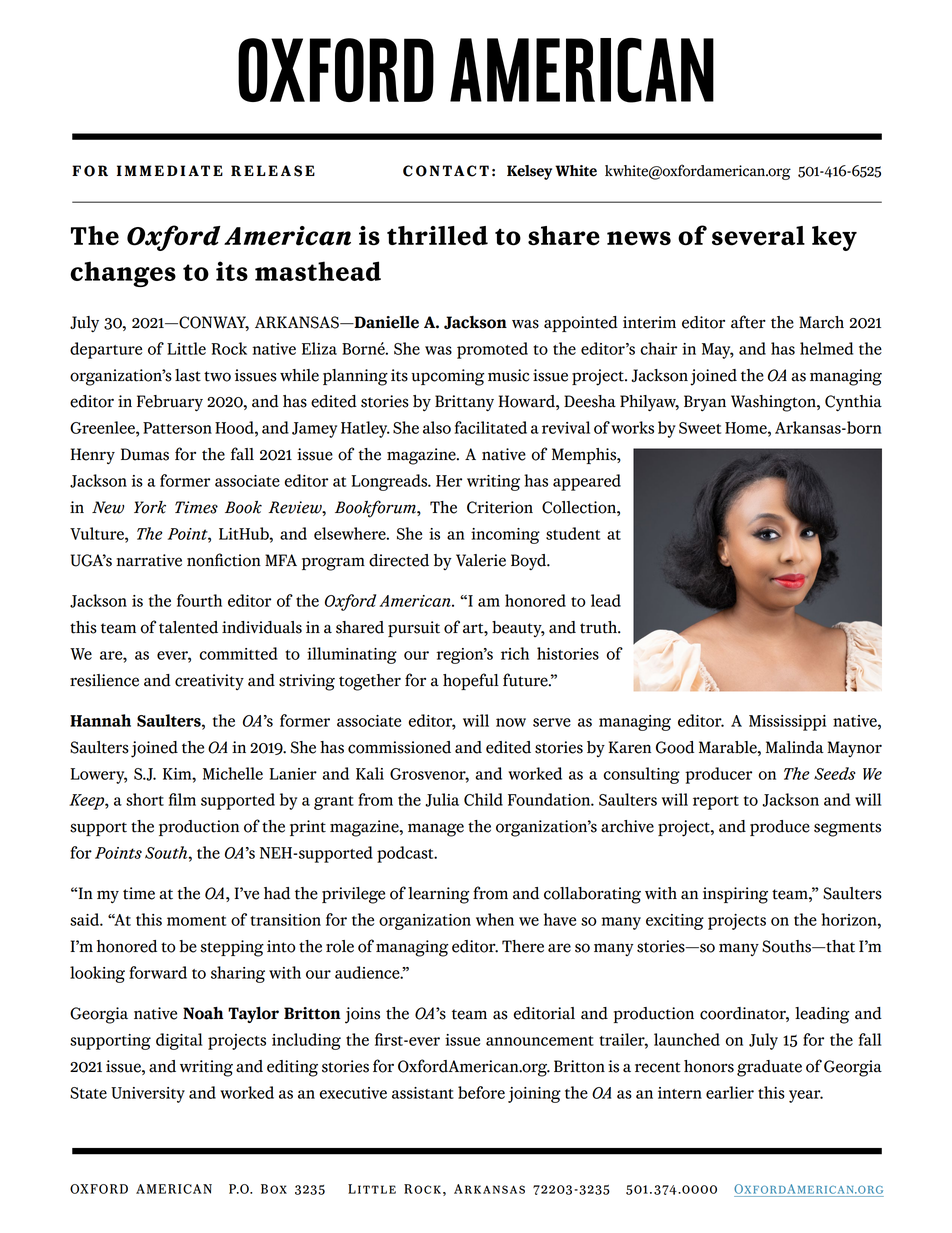 This screenshot has width=952, height=1233. Describe the element at coordinates (436, 830) in the screenshot. I see `manage` at that location.
